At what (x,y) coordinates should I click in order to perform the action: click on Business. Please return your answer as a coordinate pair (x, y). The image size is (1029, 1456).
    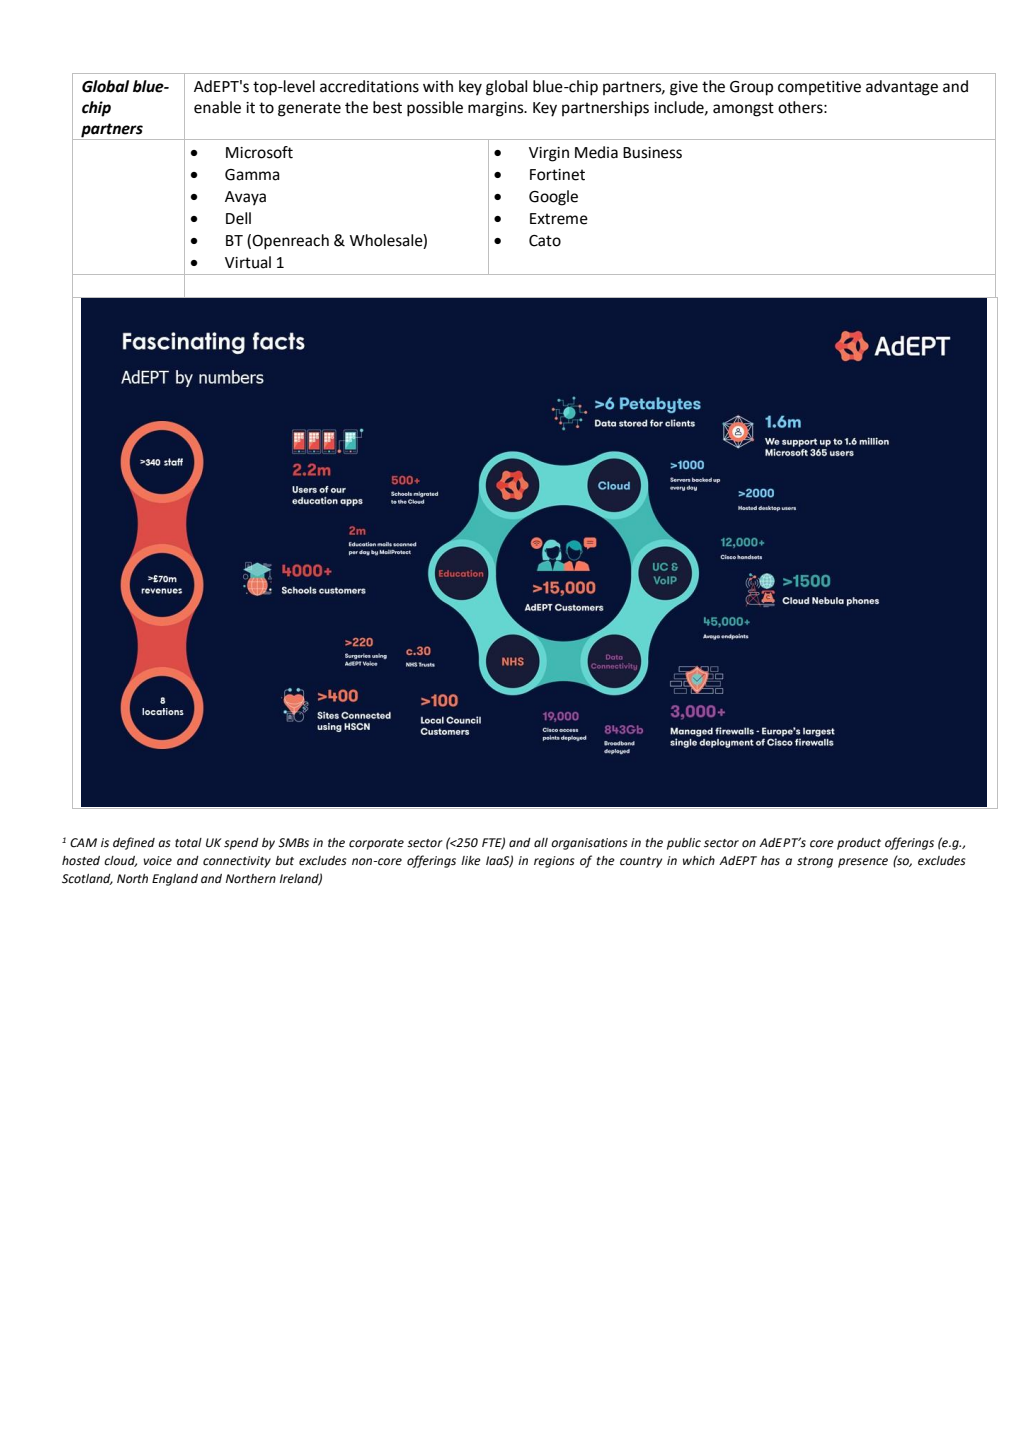
    Looking at the image, I should click on (652, 153).
